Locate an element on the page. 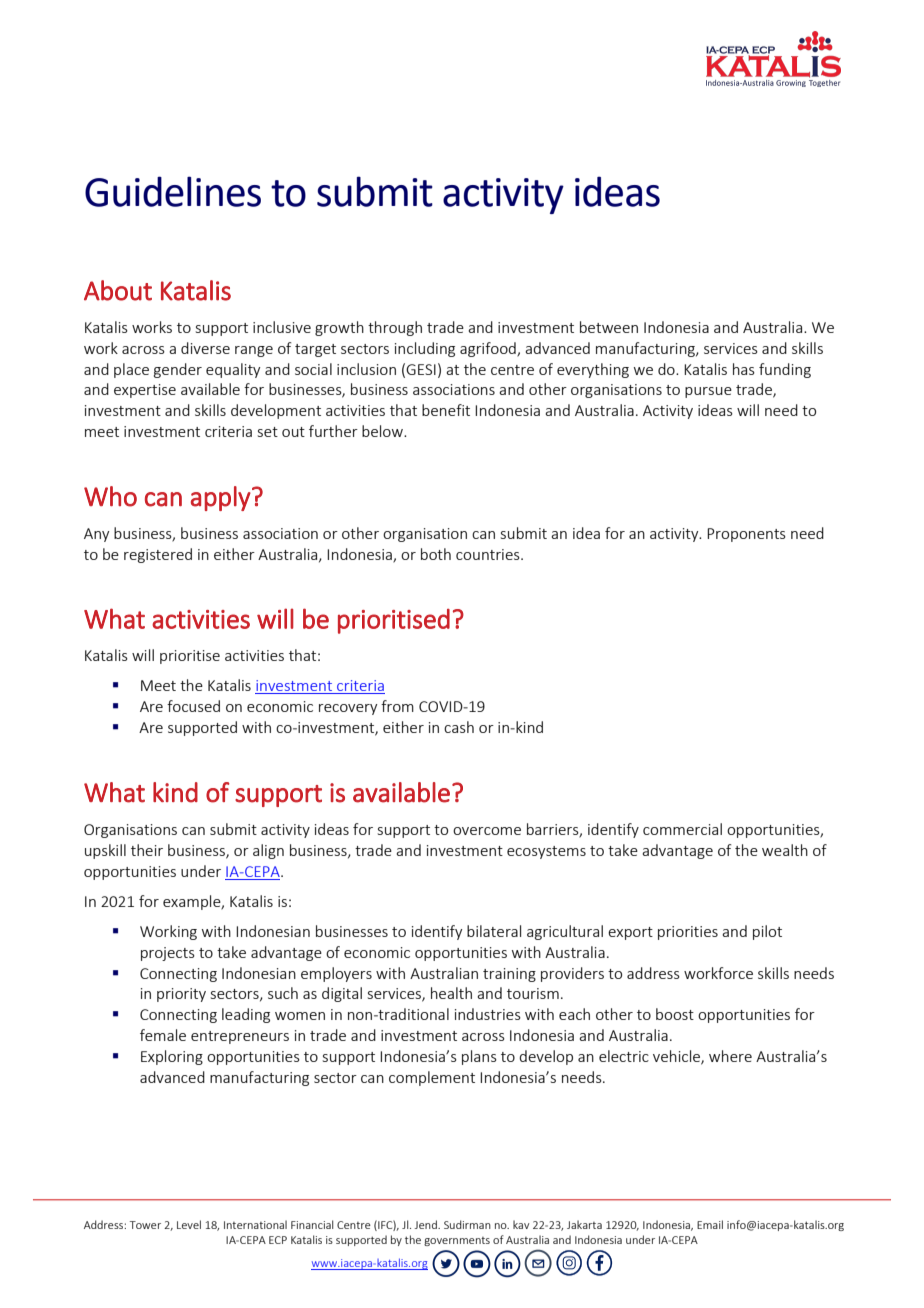 The image size is (924, 1308). priorities is located at coordinates (688, 933).
